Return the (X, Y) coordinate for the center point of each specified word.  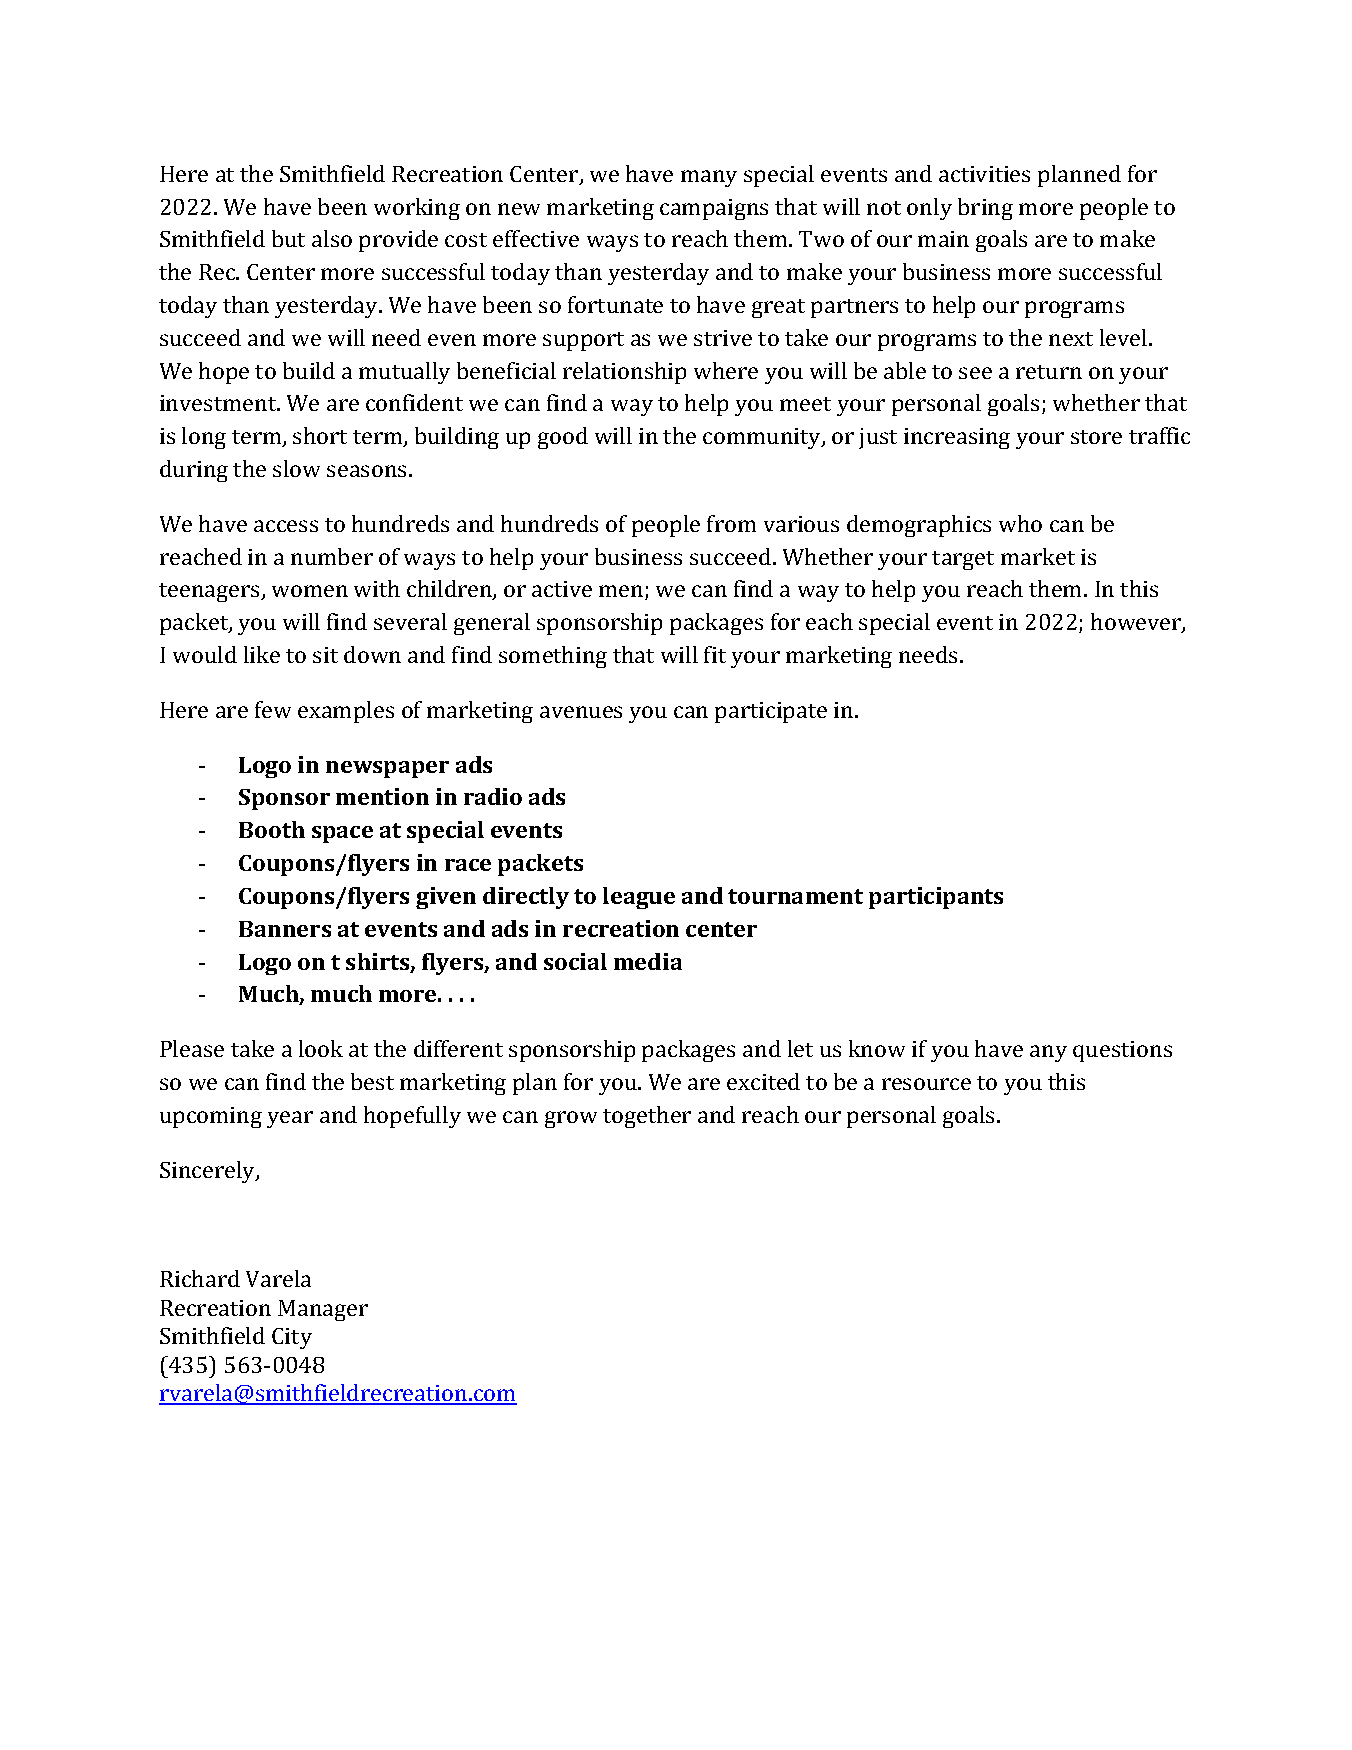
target (963, 560)
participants (936, 898)
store (1096, 437)
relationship (624, 373)
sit (325, 655)
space (342, 834)
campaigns (714, 209)
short (320, 435)
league (639, 898)
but (288, 238)
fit (715, 654)
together (647, 1117)
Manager (323, 1310)
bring (985, 209)
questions (1122, 1051)
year (290, 1119)
